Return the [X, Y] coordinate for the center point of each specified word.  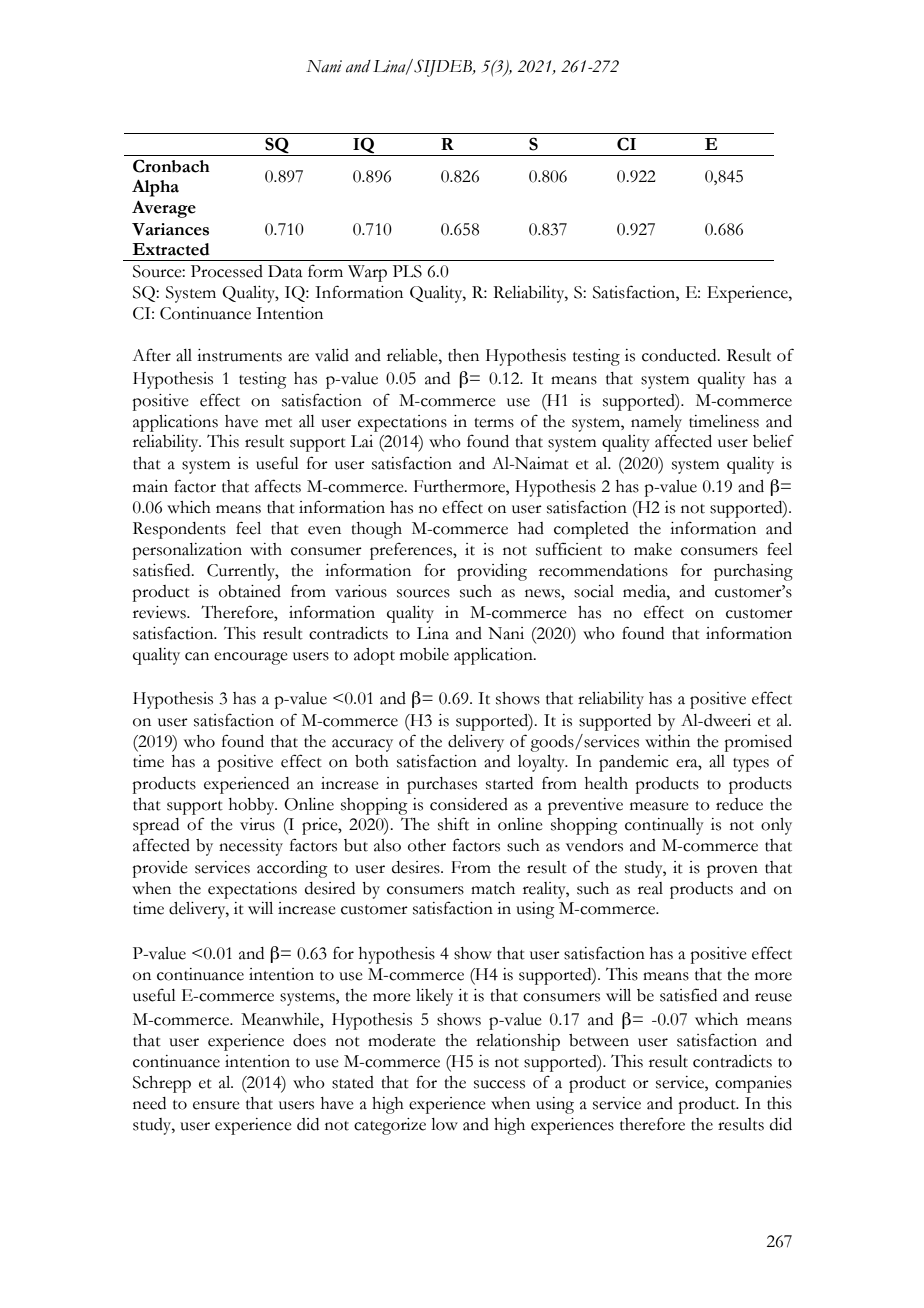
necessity [251, 847]
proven [732, 871]
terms [494, 423]
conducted [680, 355]
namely [656, 423]
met [278, 423]
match [493, 888]
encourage [251, 658]
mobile [424, 654]
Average [164, 209]
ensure [216, 1105]
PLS [407, 271]
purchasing [753, 572]
